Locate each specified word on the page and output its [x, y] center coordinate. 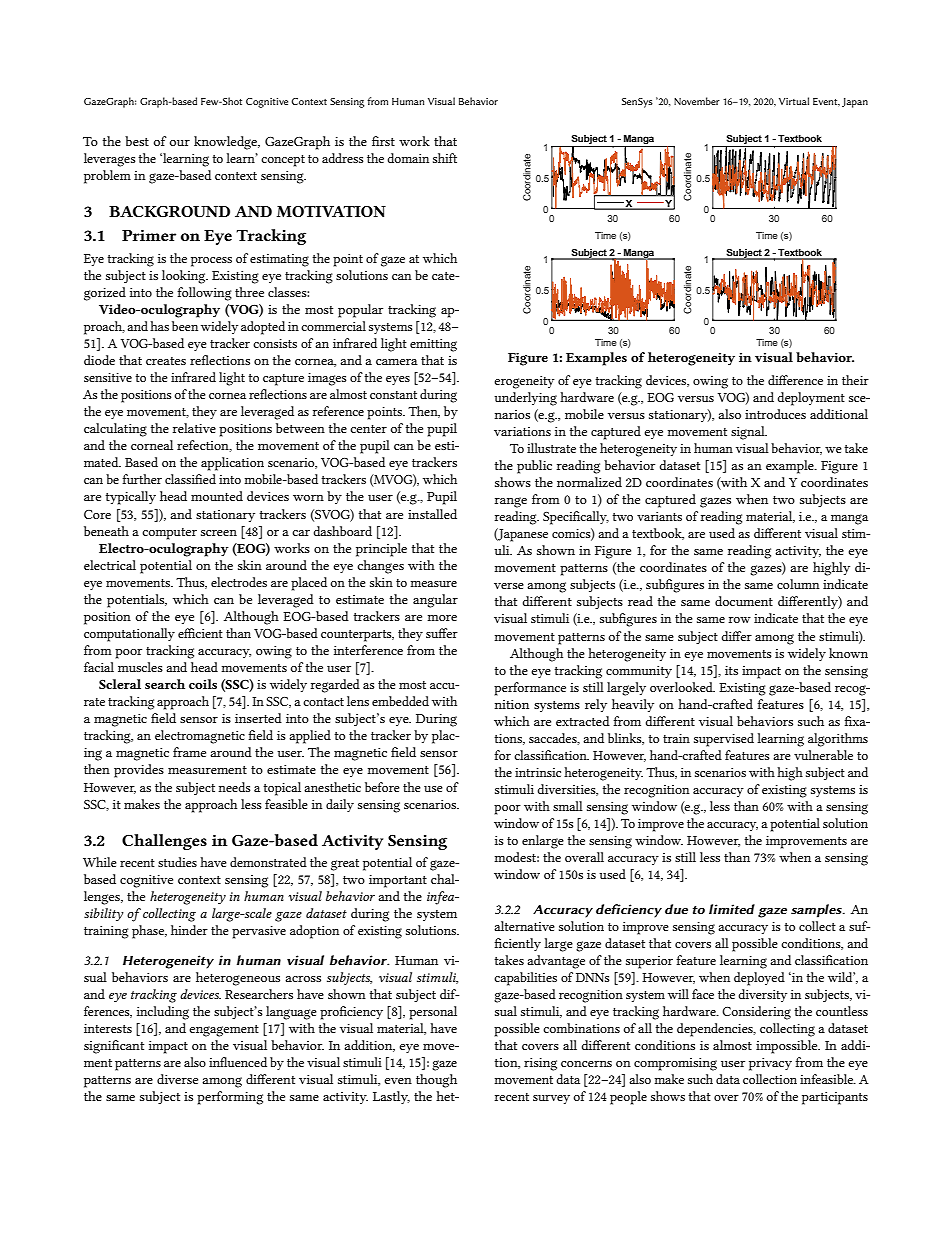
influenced [238, 1062]
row [739, 620]
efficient [200, 633]
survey [551, 1099]
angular [435, 601]
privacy [770, 1064]
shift [445, 158]
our [180, 143]
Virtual [794, 101]
